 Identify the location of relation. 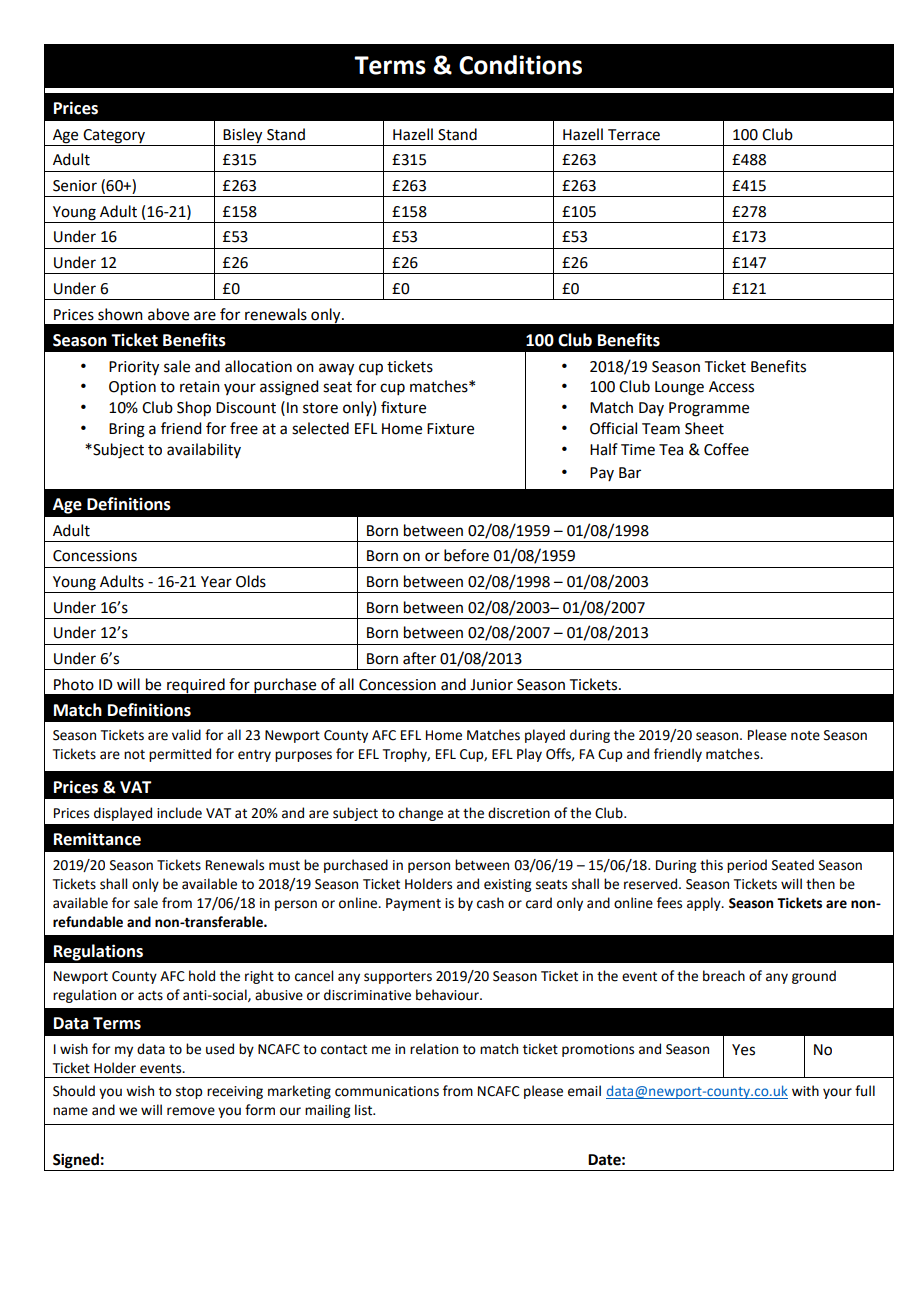
(434, 1049).
